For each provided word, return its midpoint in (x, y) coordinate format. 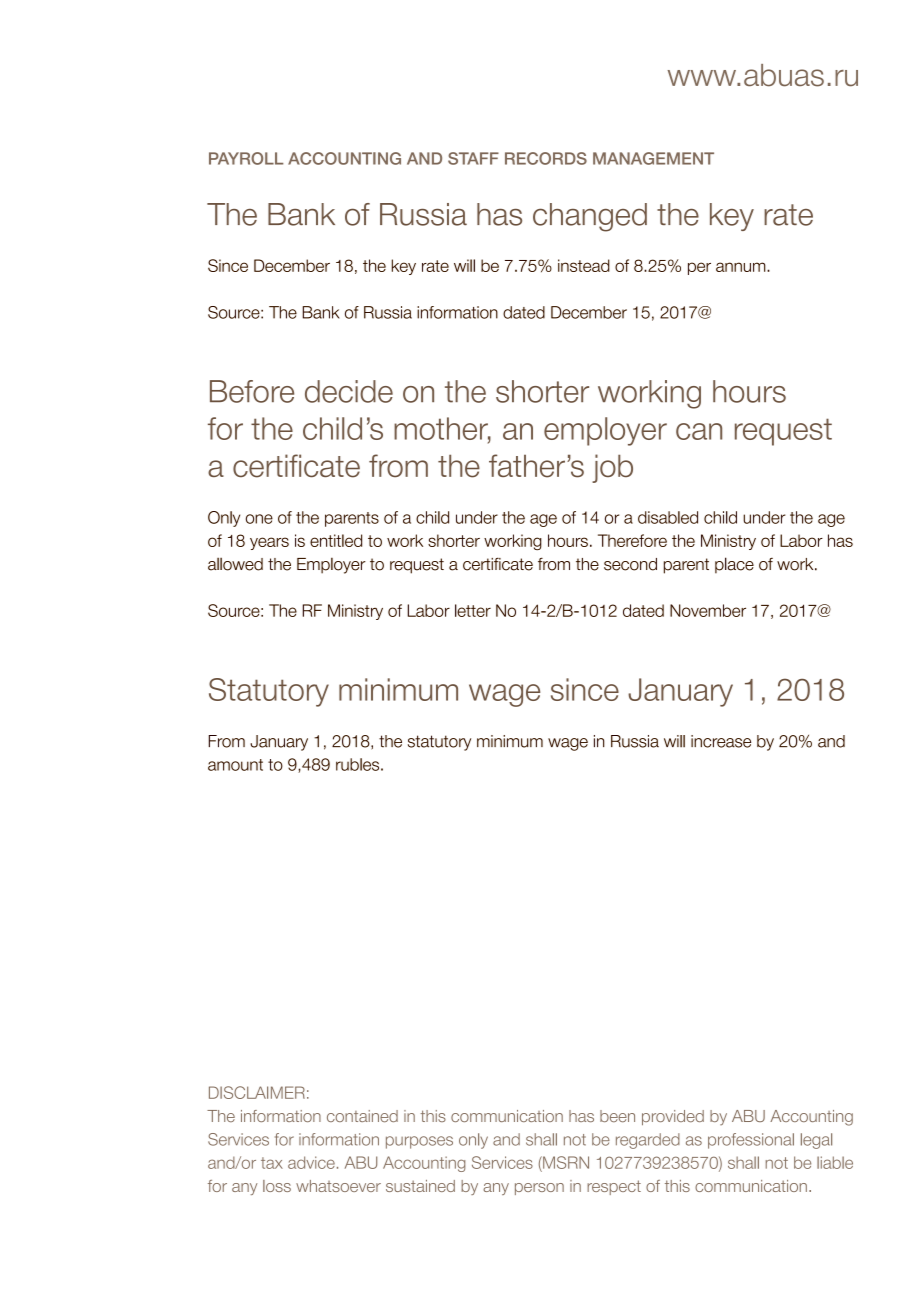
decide (349, 391)
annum (742, 267)
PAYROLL (246, 158)
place (734, 565)
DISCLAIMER (257, 1092)
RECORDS (546, 158)
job (612, 468)
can (699, 431)
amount (235, 765)
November (708, 610)
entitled (336, 540)
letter (473, 610)
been (617, 1116)
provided (673, 1117)
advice (311, 1162)
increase (721, 741)
